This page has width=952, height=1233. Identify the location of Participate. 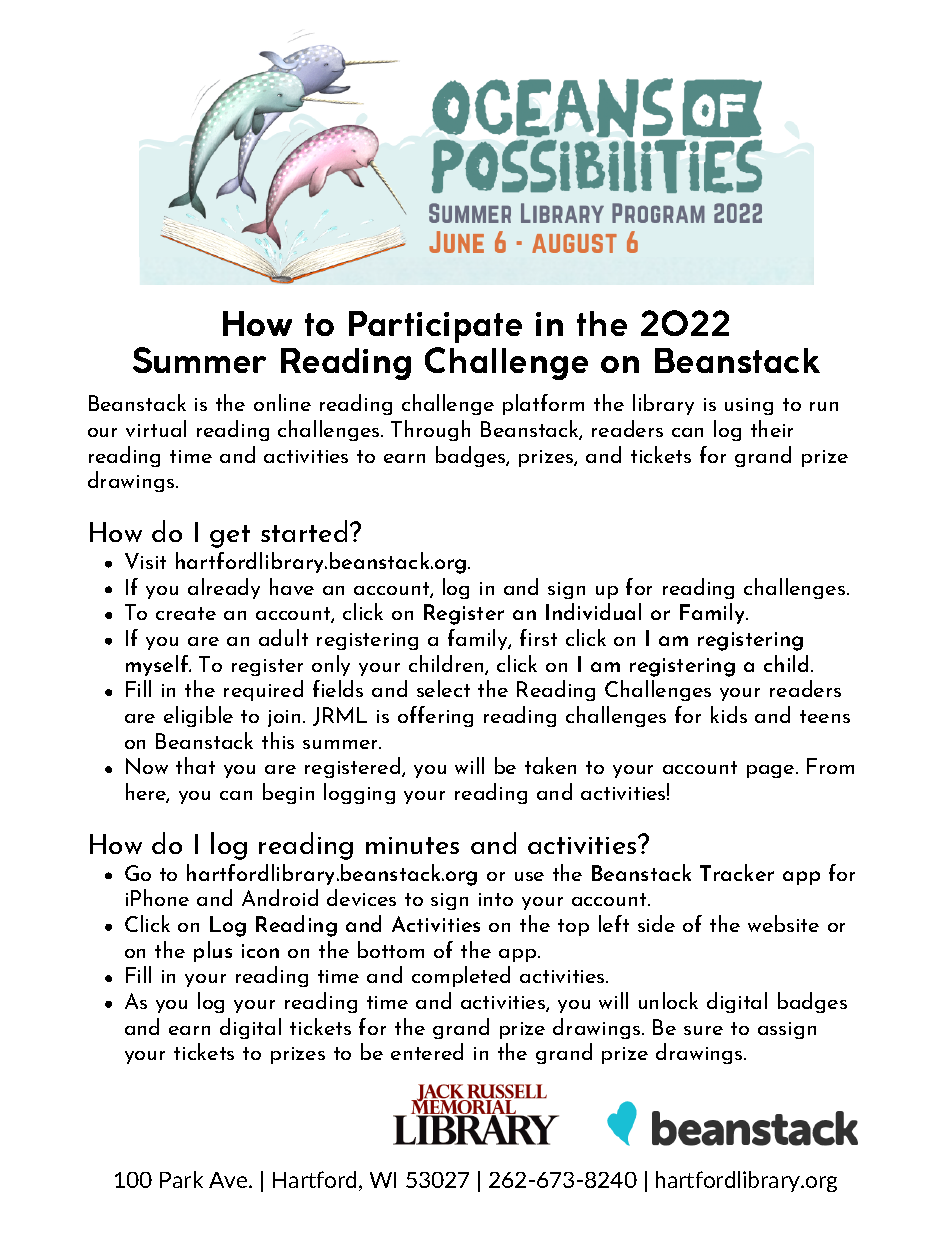
(435, 327).
